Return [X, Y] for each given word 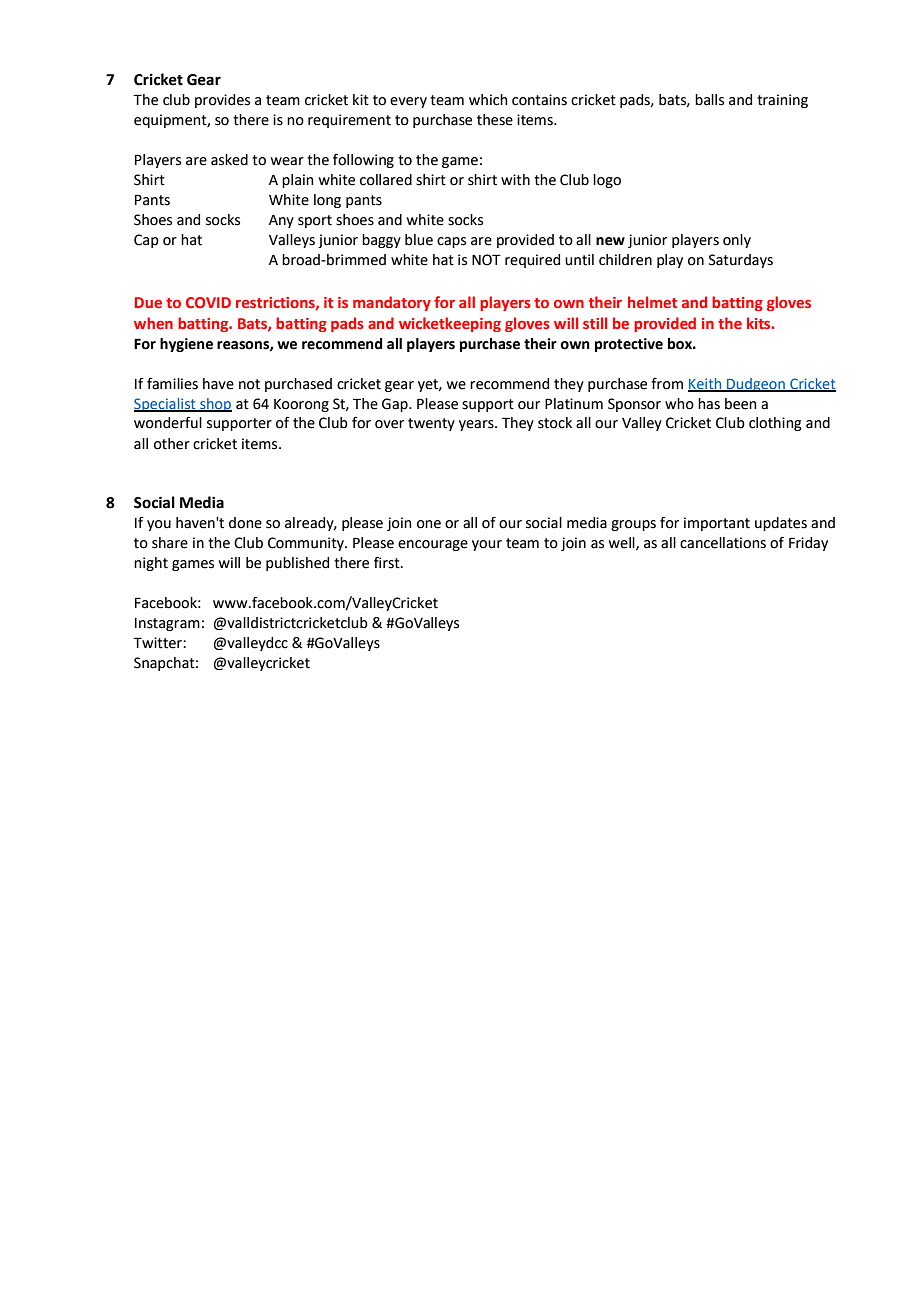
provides [222, 101]
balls [709, 100]
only [737, 241]
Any [281, 221]
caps [451, 242]
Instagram [167, 624]
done [245, 523]
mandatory [392, 303]
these [495, 120]
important [717, 524]
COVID [208, 302]
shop [215, 405]
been [740, 404]
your [487, 545]
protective [629, 345]
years [477, 425]
